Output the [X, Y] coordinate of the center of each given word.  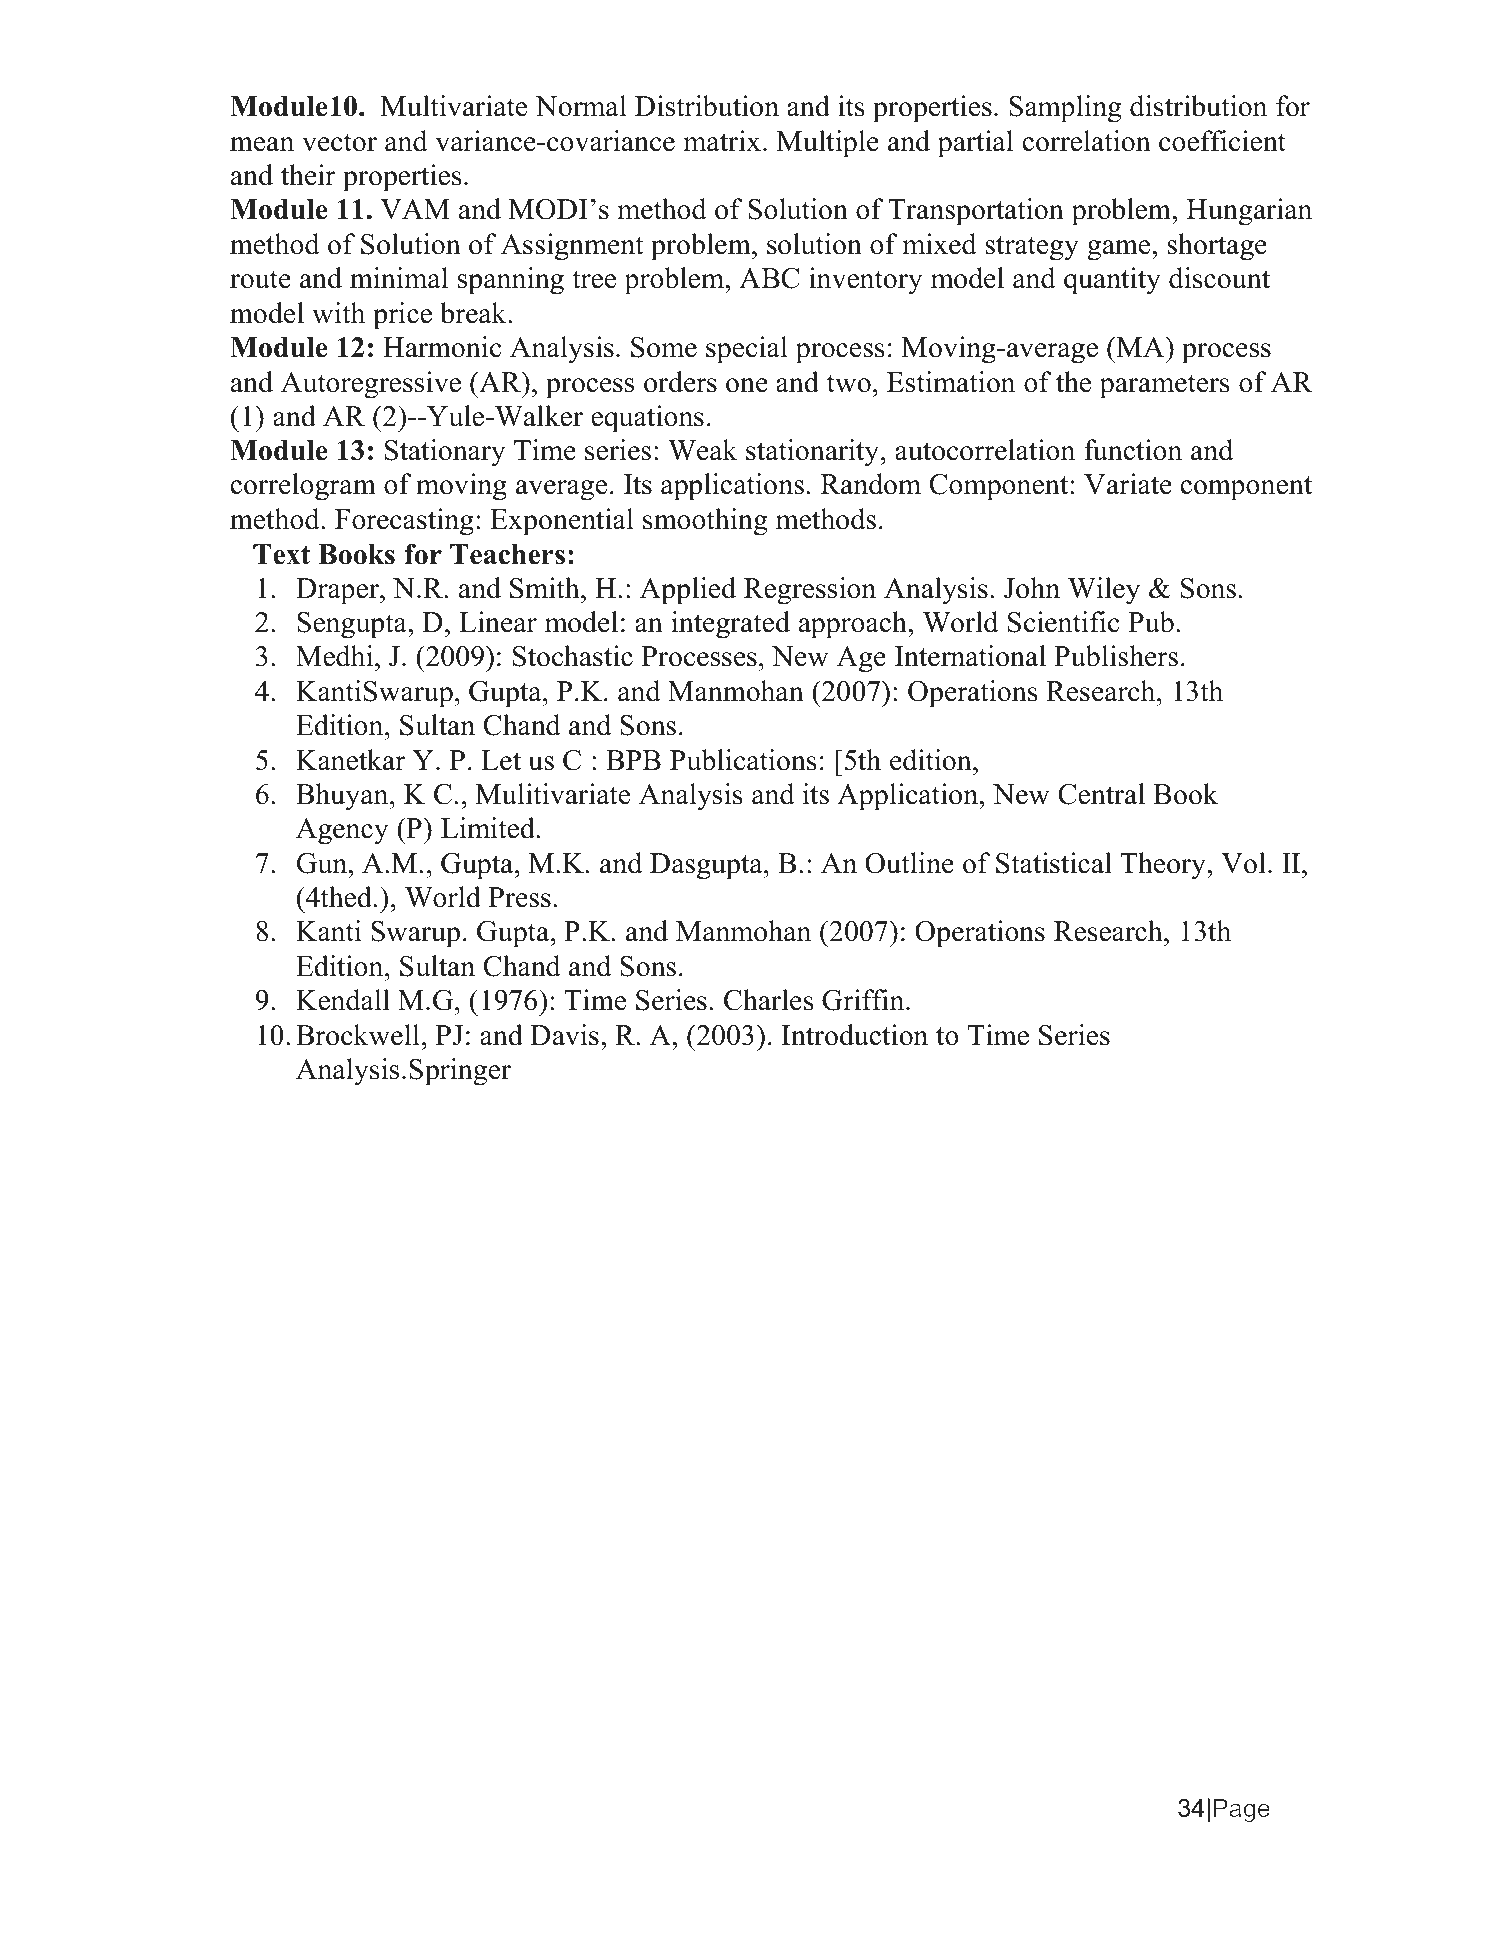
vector [339, 142]
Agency [342, 831]
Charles [769, 1000]
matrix [722, 141]
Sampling [1065, 109]
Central [1101, 794]
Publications [743, 760]
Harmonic [442, 347]
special [747, 350]
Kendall [343, 1000]
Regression [810, 591]
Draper [338, 591]
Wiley [1104, 591]
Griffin [864, 1000]
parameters [1165, 386]
